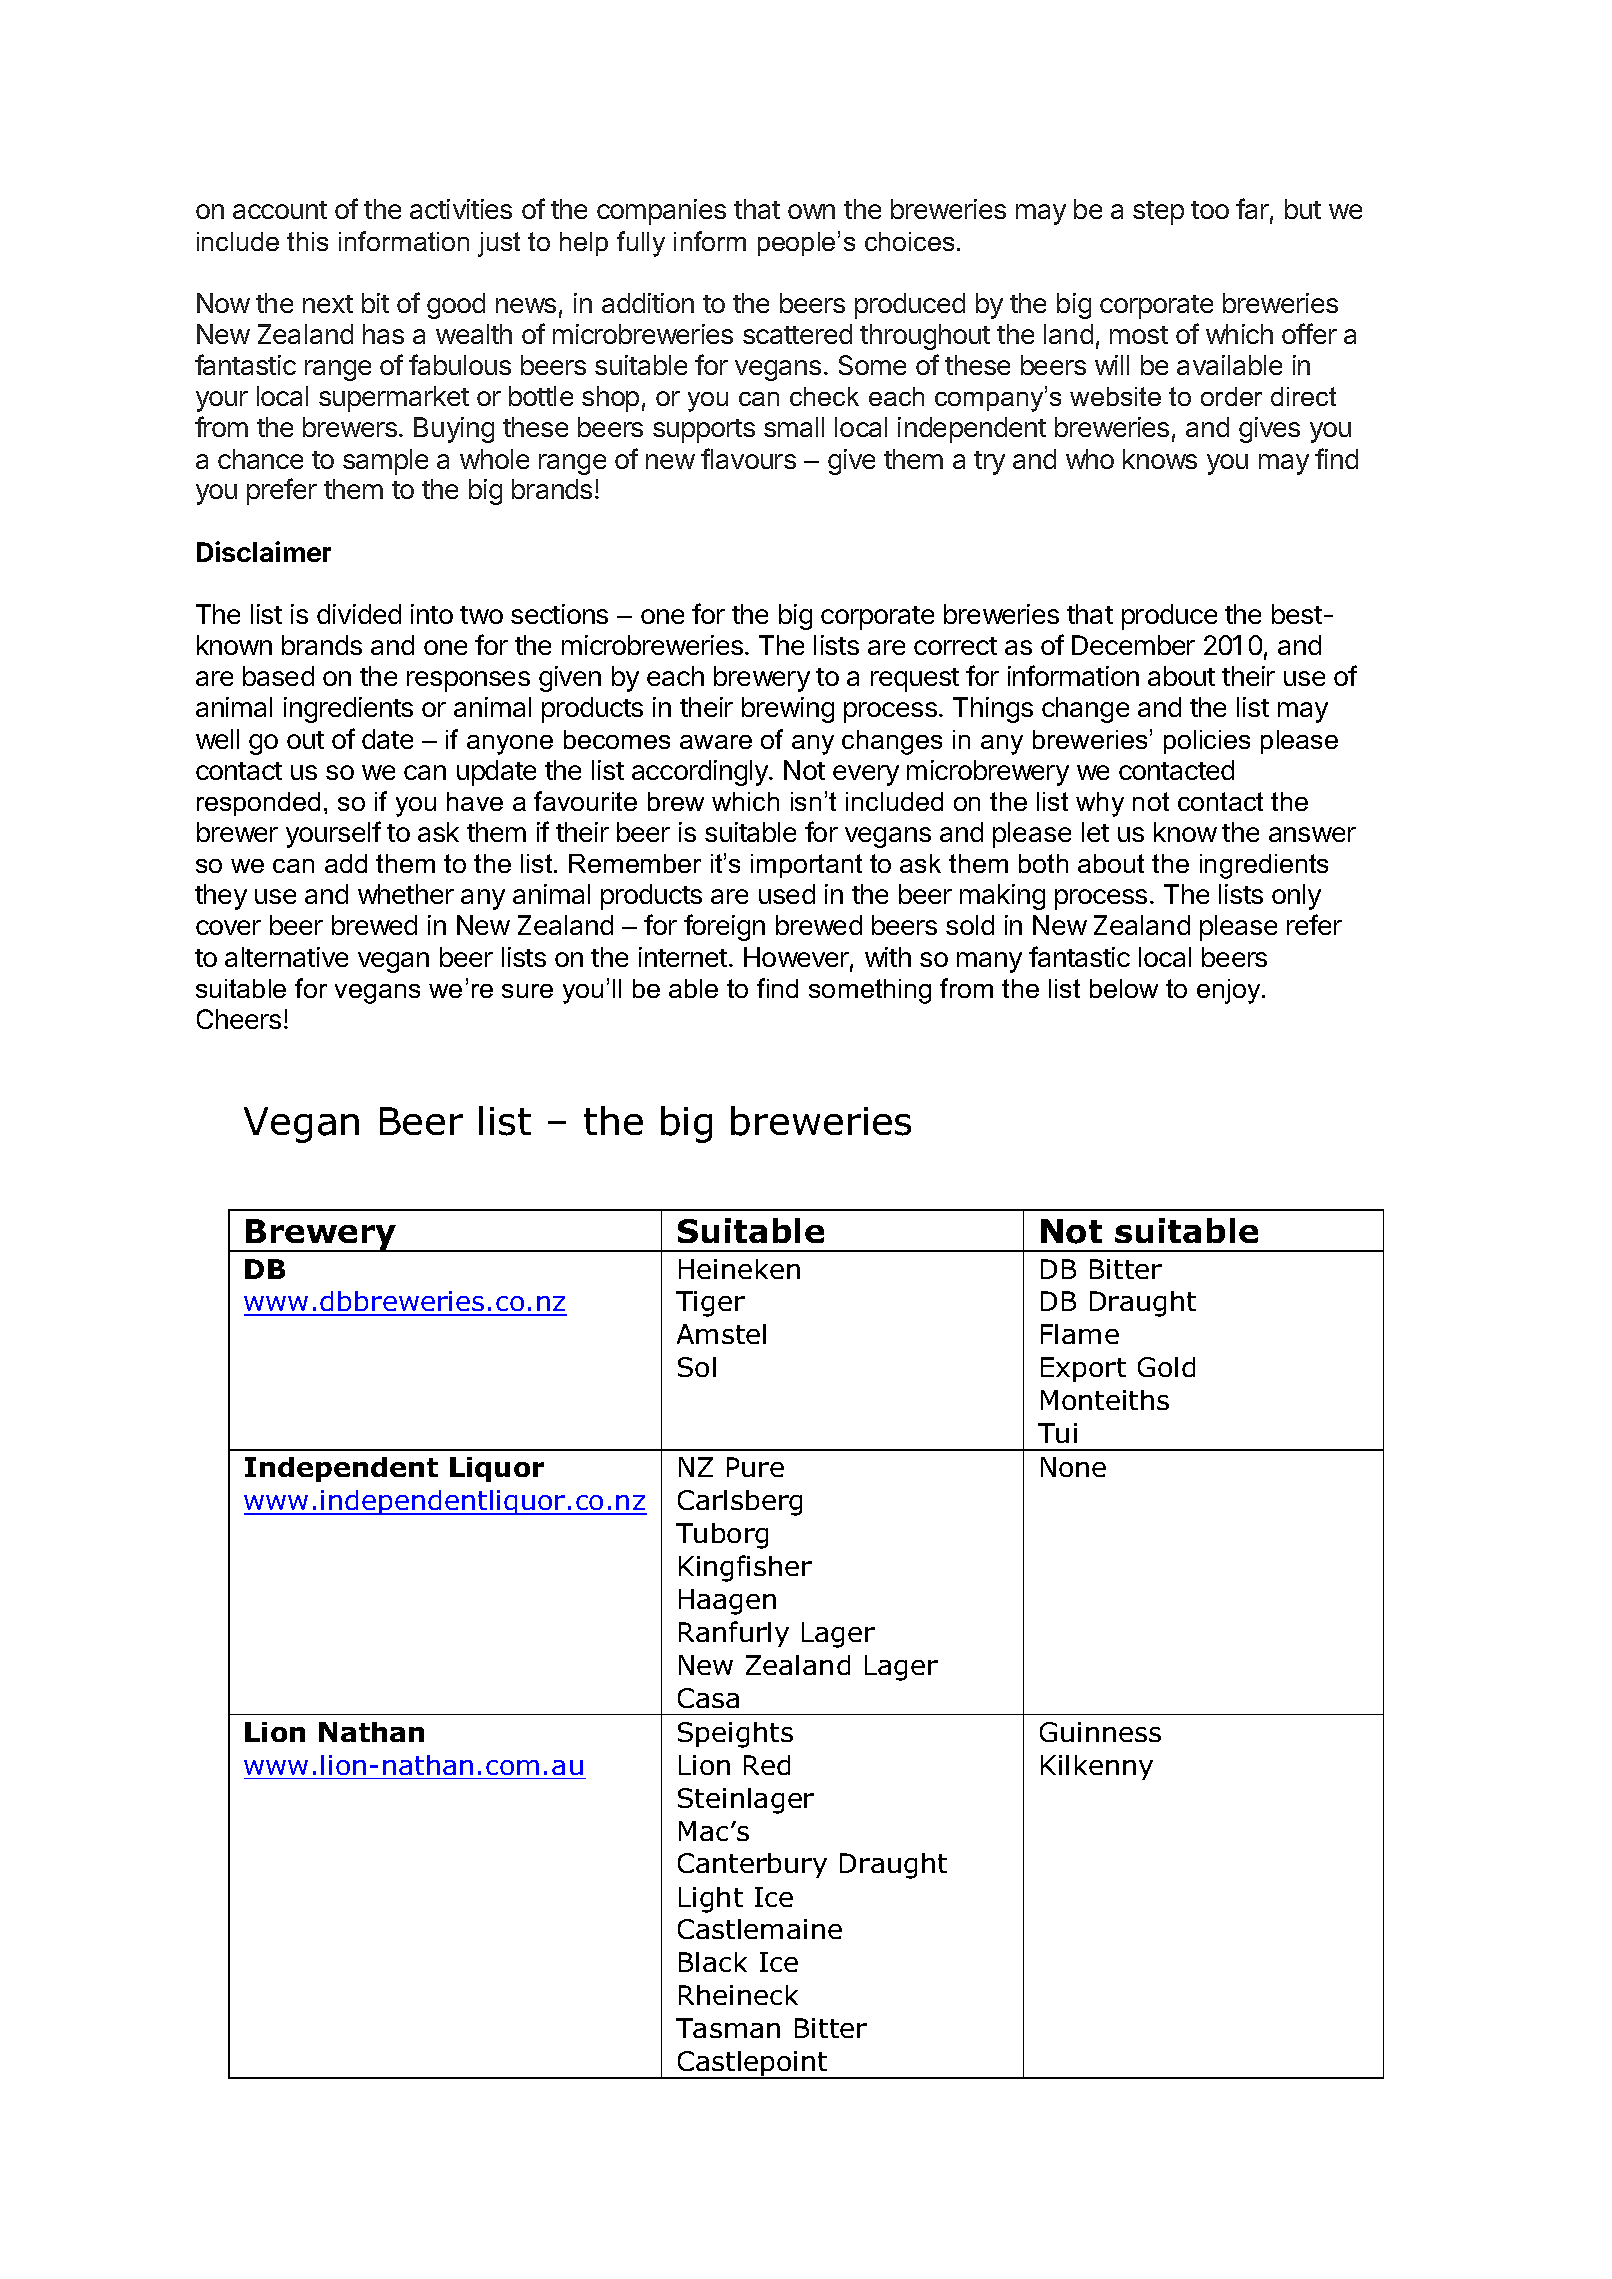 This page has width=1612, height=2279. What do you see at coordinates (1230, 991) in the page?
I see `enjoy` at bounding box center [1230, 991].
